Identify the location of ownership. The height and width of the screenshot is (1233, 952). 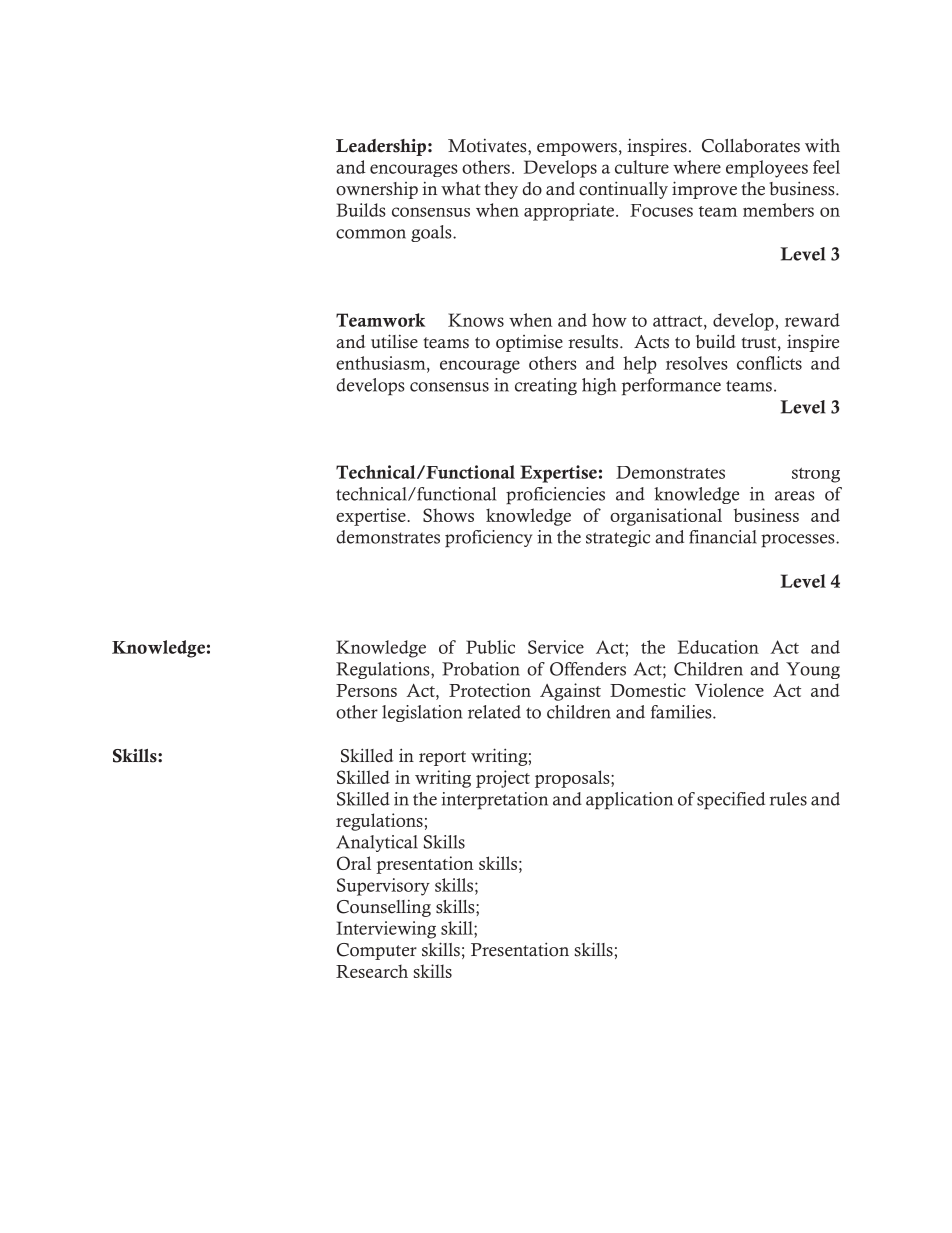
(377, 190).
